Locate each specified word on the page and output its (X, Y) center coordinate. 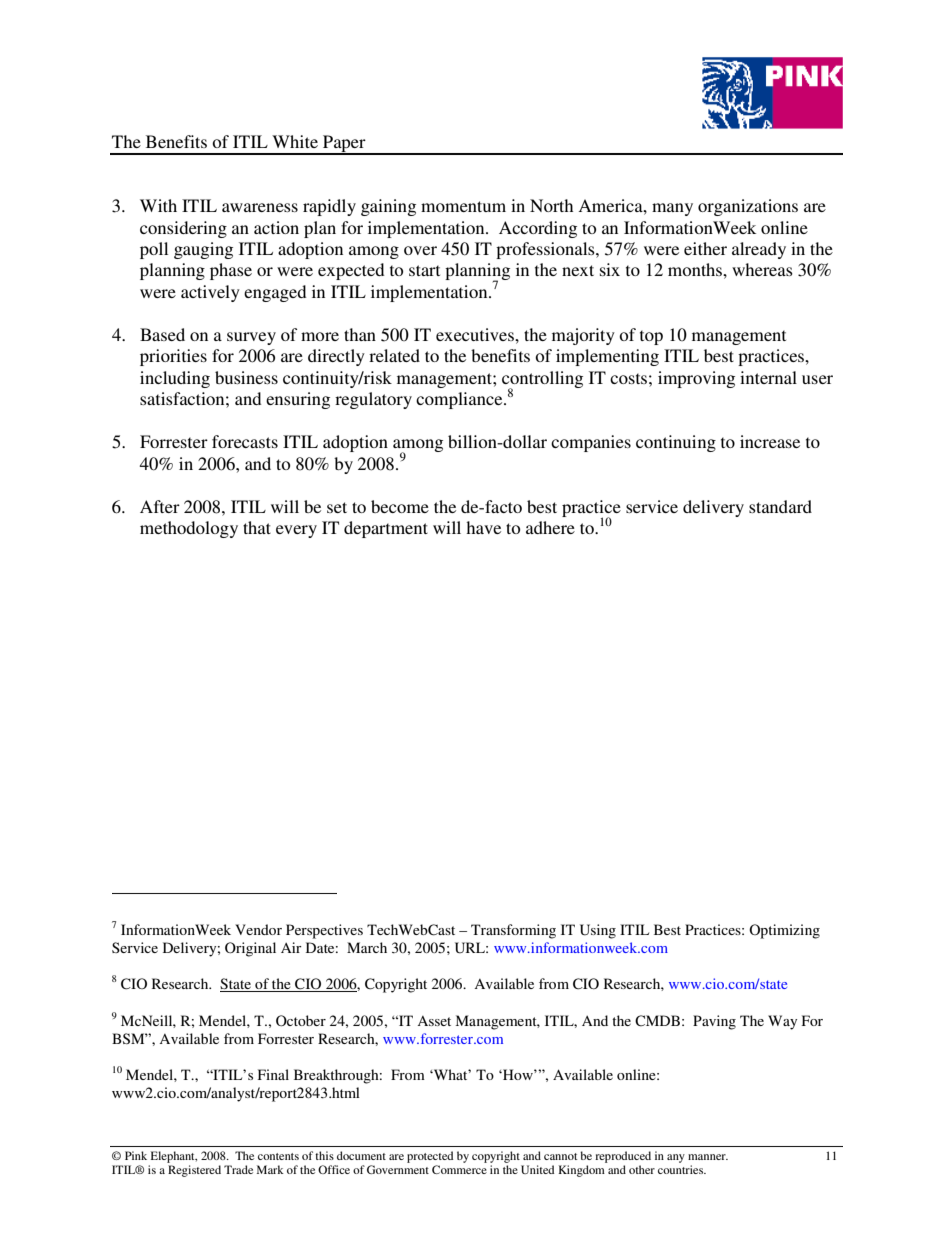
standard (780, 506)
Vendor (258, 929)
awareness (260, 207)
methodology (189, 529)
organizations (748, 207)
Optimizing (784, 931)
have (483, 527)
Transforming (513, 931)
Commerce (459, 1169)
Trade (238, 1169)
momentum (463, 206)
